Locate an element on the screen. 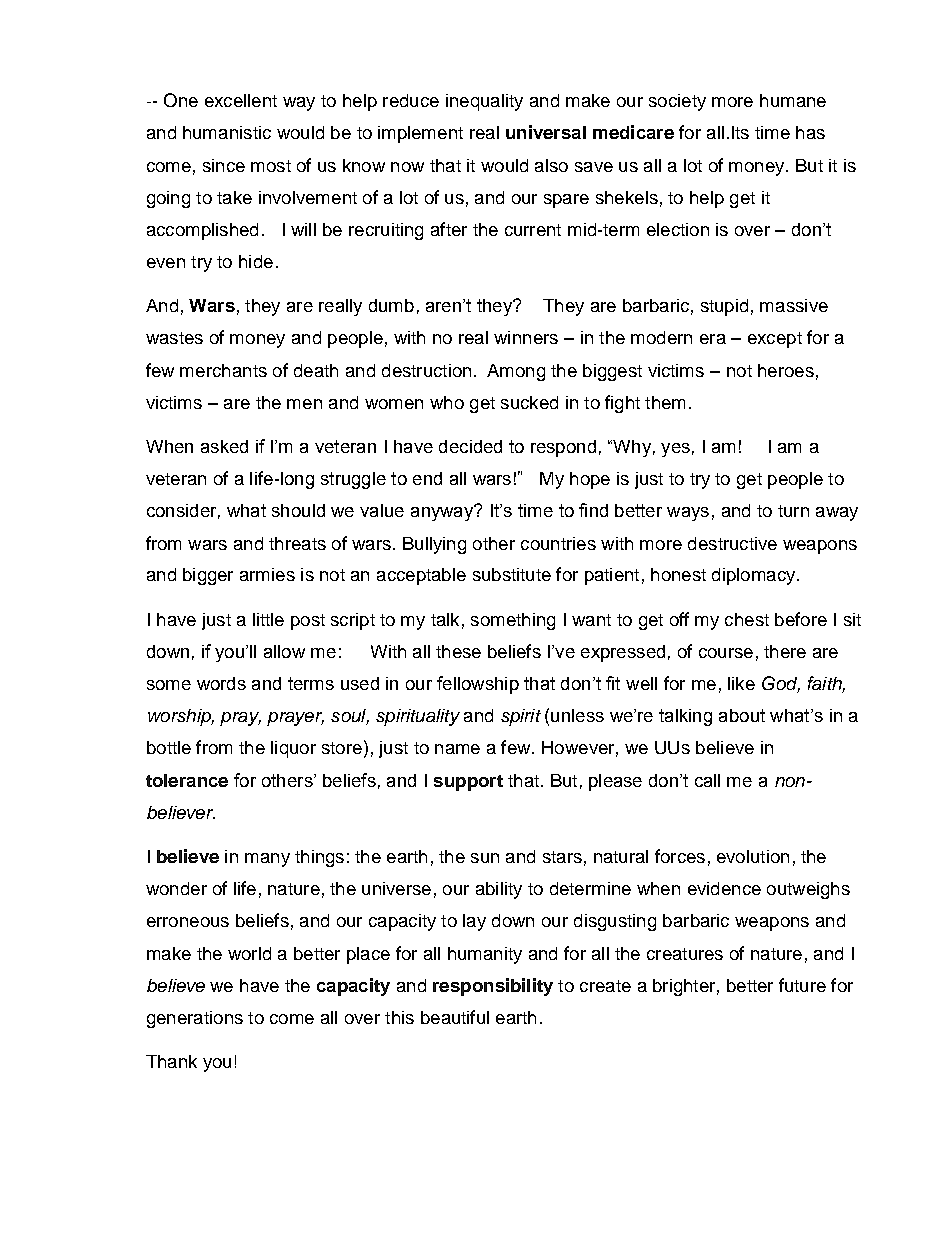 The height and width of the screenshot is (1233, 952). has is located at coordinates (810, 132).
